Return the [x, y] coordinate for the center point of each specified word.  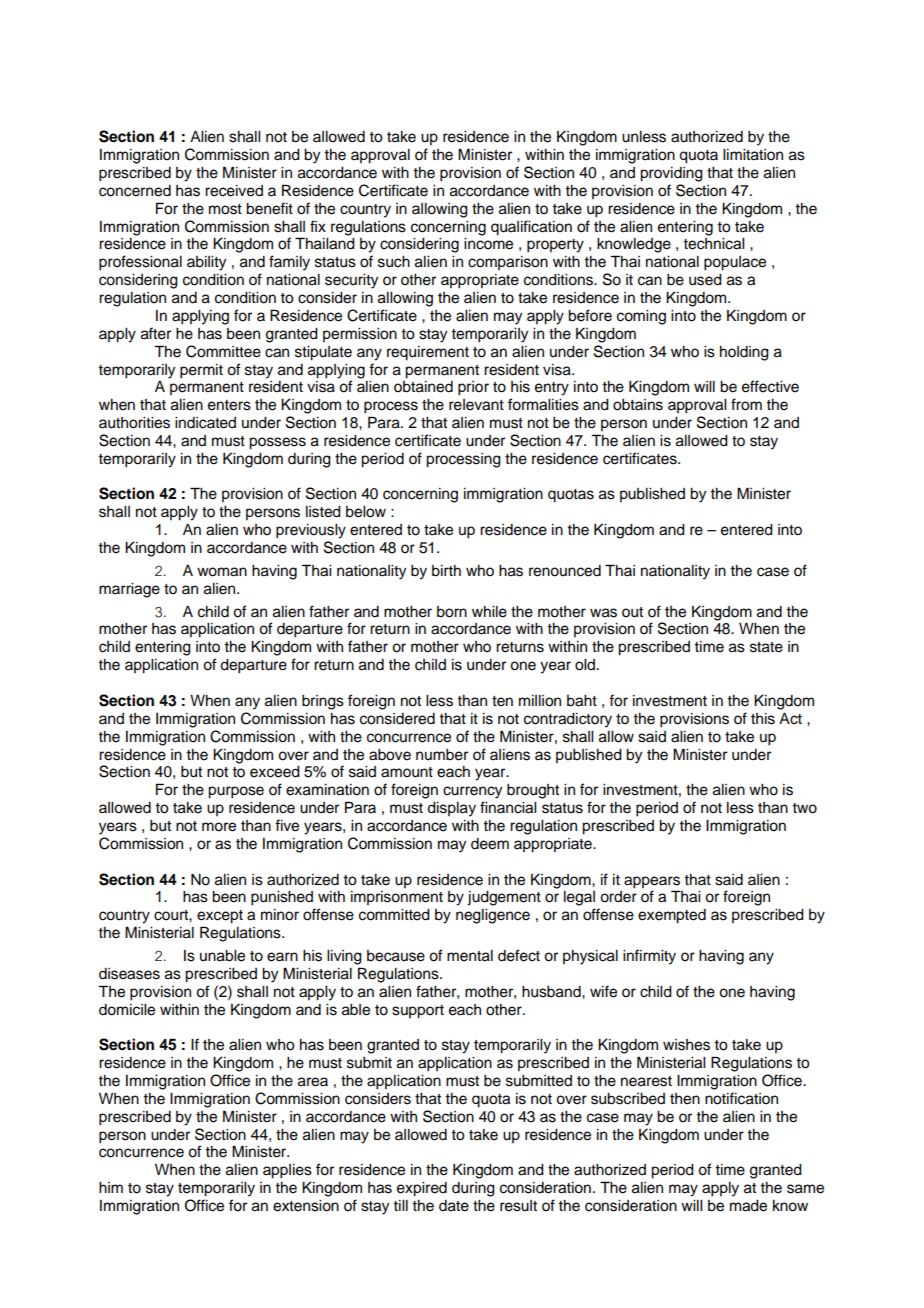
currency [472, 792]
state [766, 647]
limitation [753, 155]
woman [222, 572]
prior [473, 388]
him [111, 1187]
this [763, 719]
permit [201, 371]
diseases [129, 974]
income [488, 244]
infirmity [649, 957]
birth [446, 571]
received [234, 191]
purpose [236, 792]
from [746, 404]
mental [470, 956]
